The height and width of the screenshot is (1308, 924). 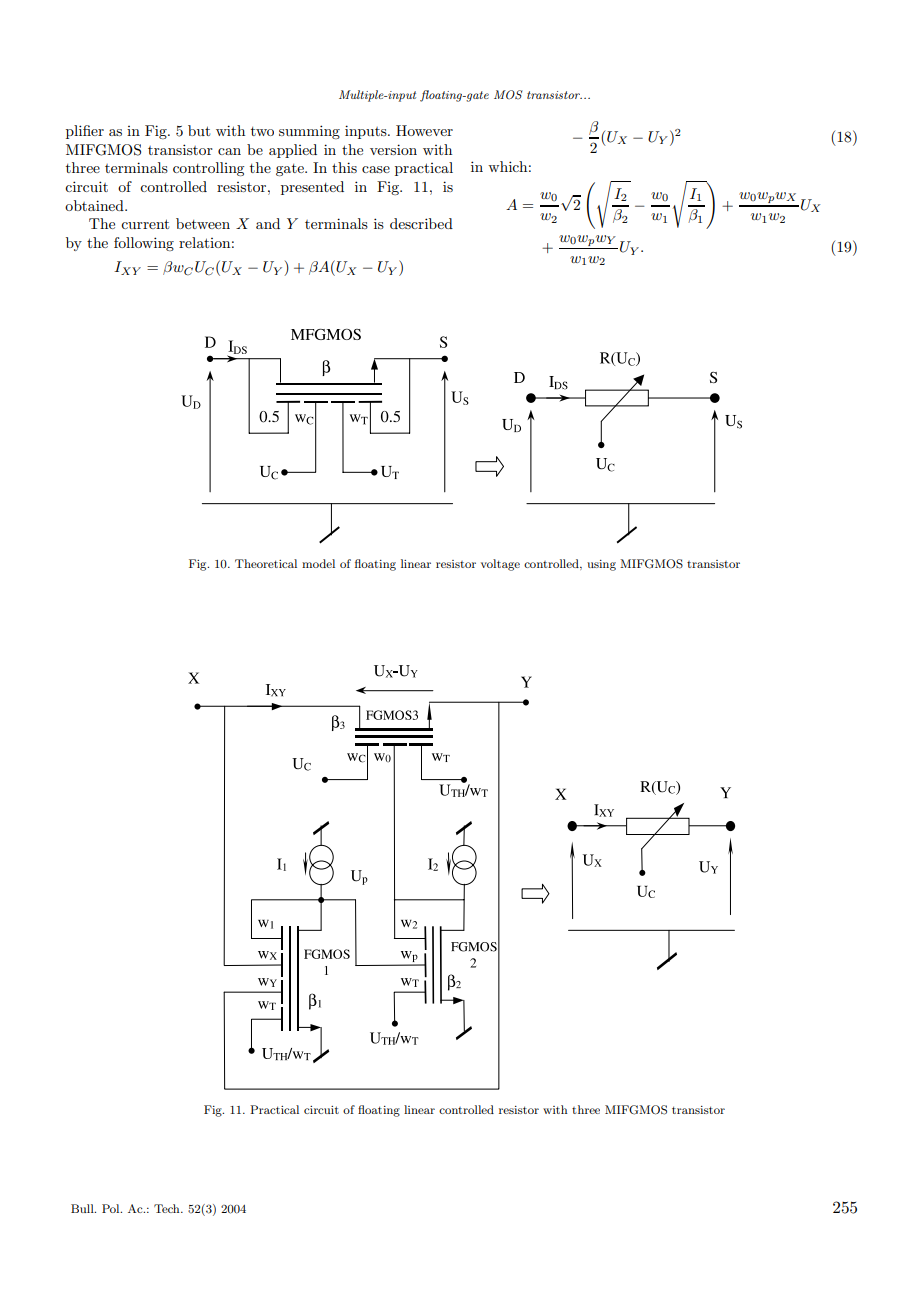 What do you see at coordinates (318, 563) in the screenshot?
I see `model` at bounding box center [318, 563].
